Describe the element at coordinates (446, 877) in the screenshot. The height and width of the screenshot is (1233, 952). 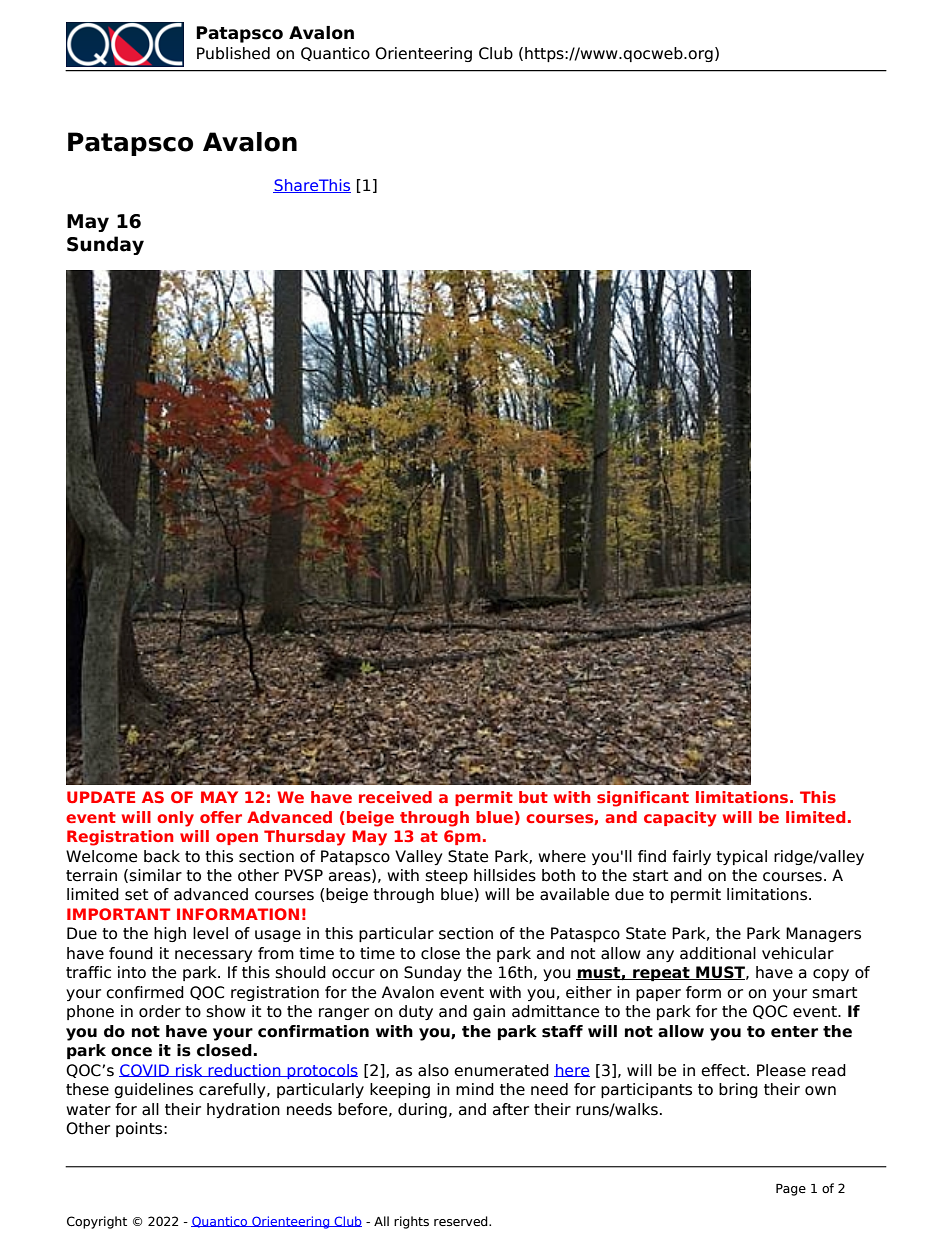
I see `steep` at that location.
